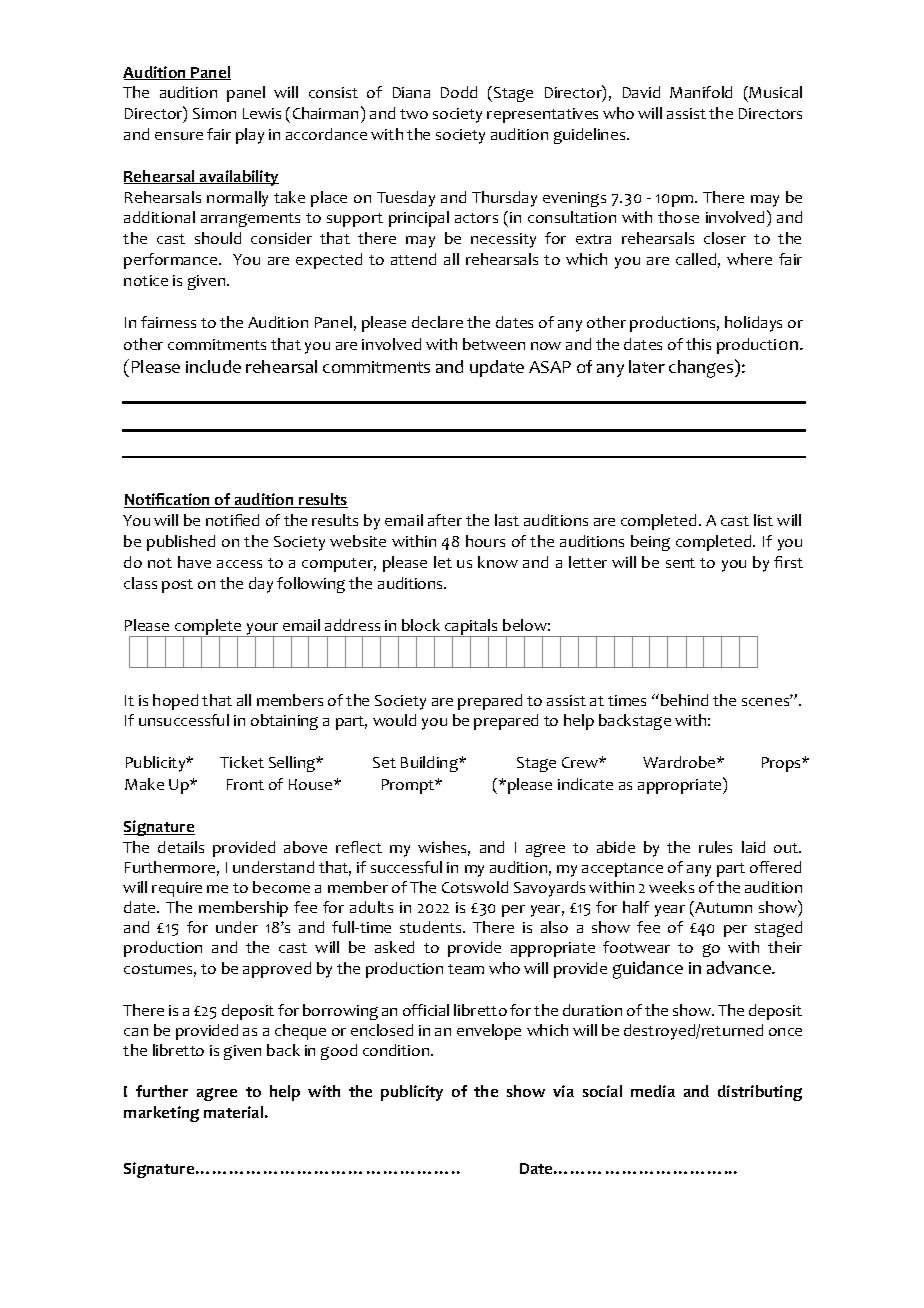 The height and width of the image is (1308, 924). What do you see at coordinates (760, 1093) in the image?
I see `distributing` at bounding box center [760, 1093].
